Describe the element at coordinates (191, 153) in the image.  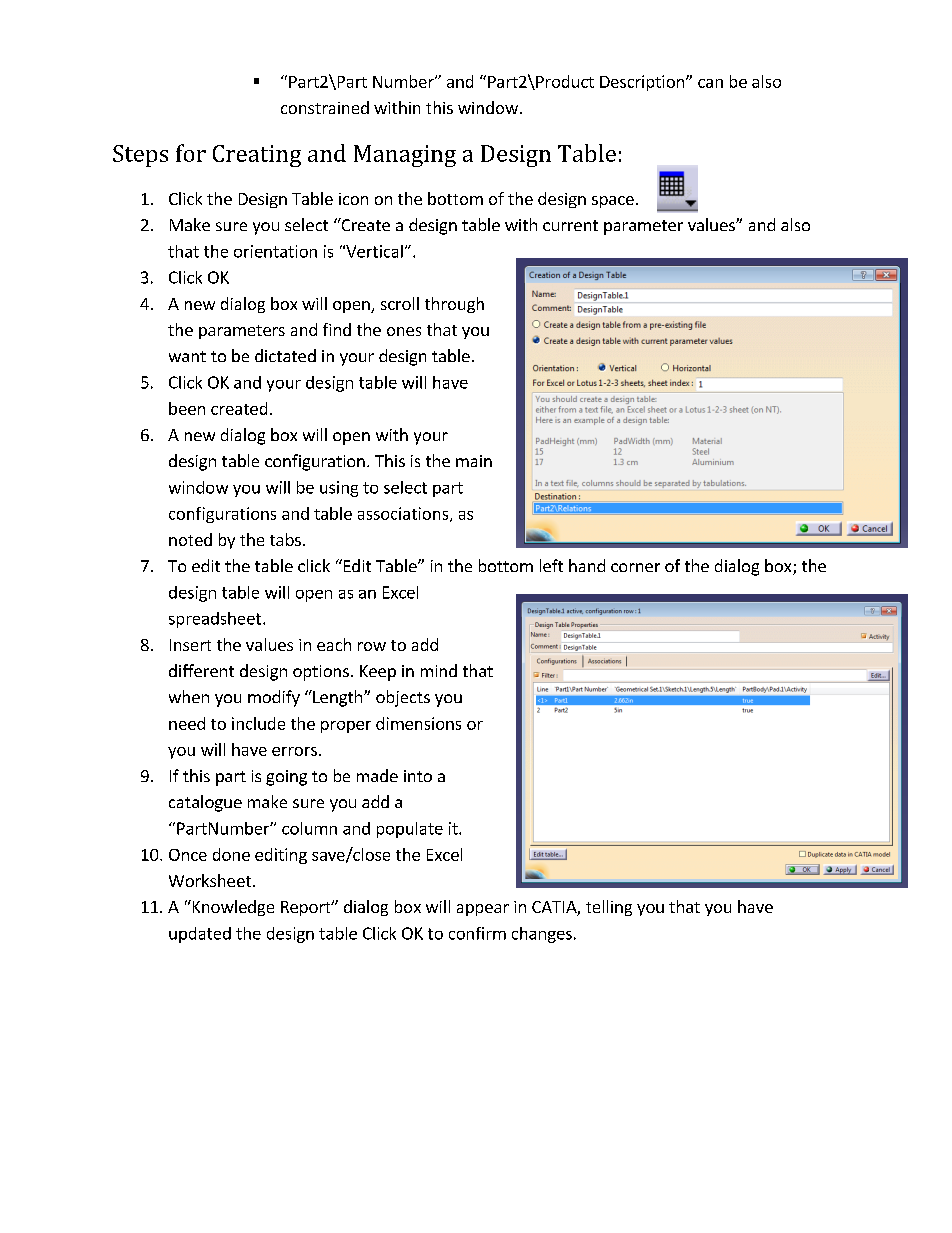
I see `for` at that location.
